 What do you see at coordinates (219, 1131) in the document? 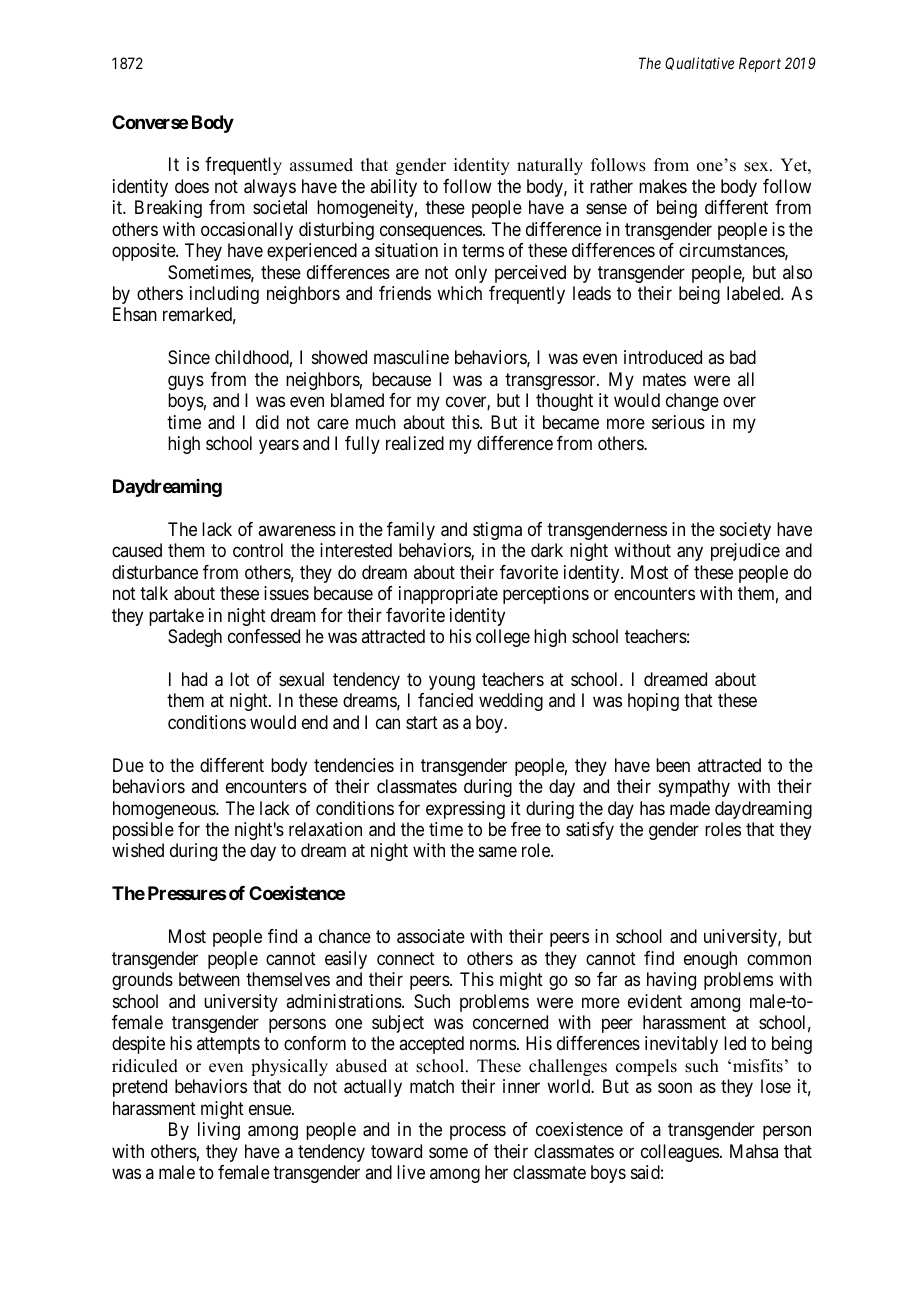
I see `living` at bounding box center [219, 1131].
